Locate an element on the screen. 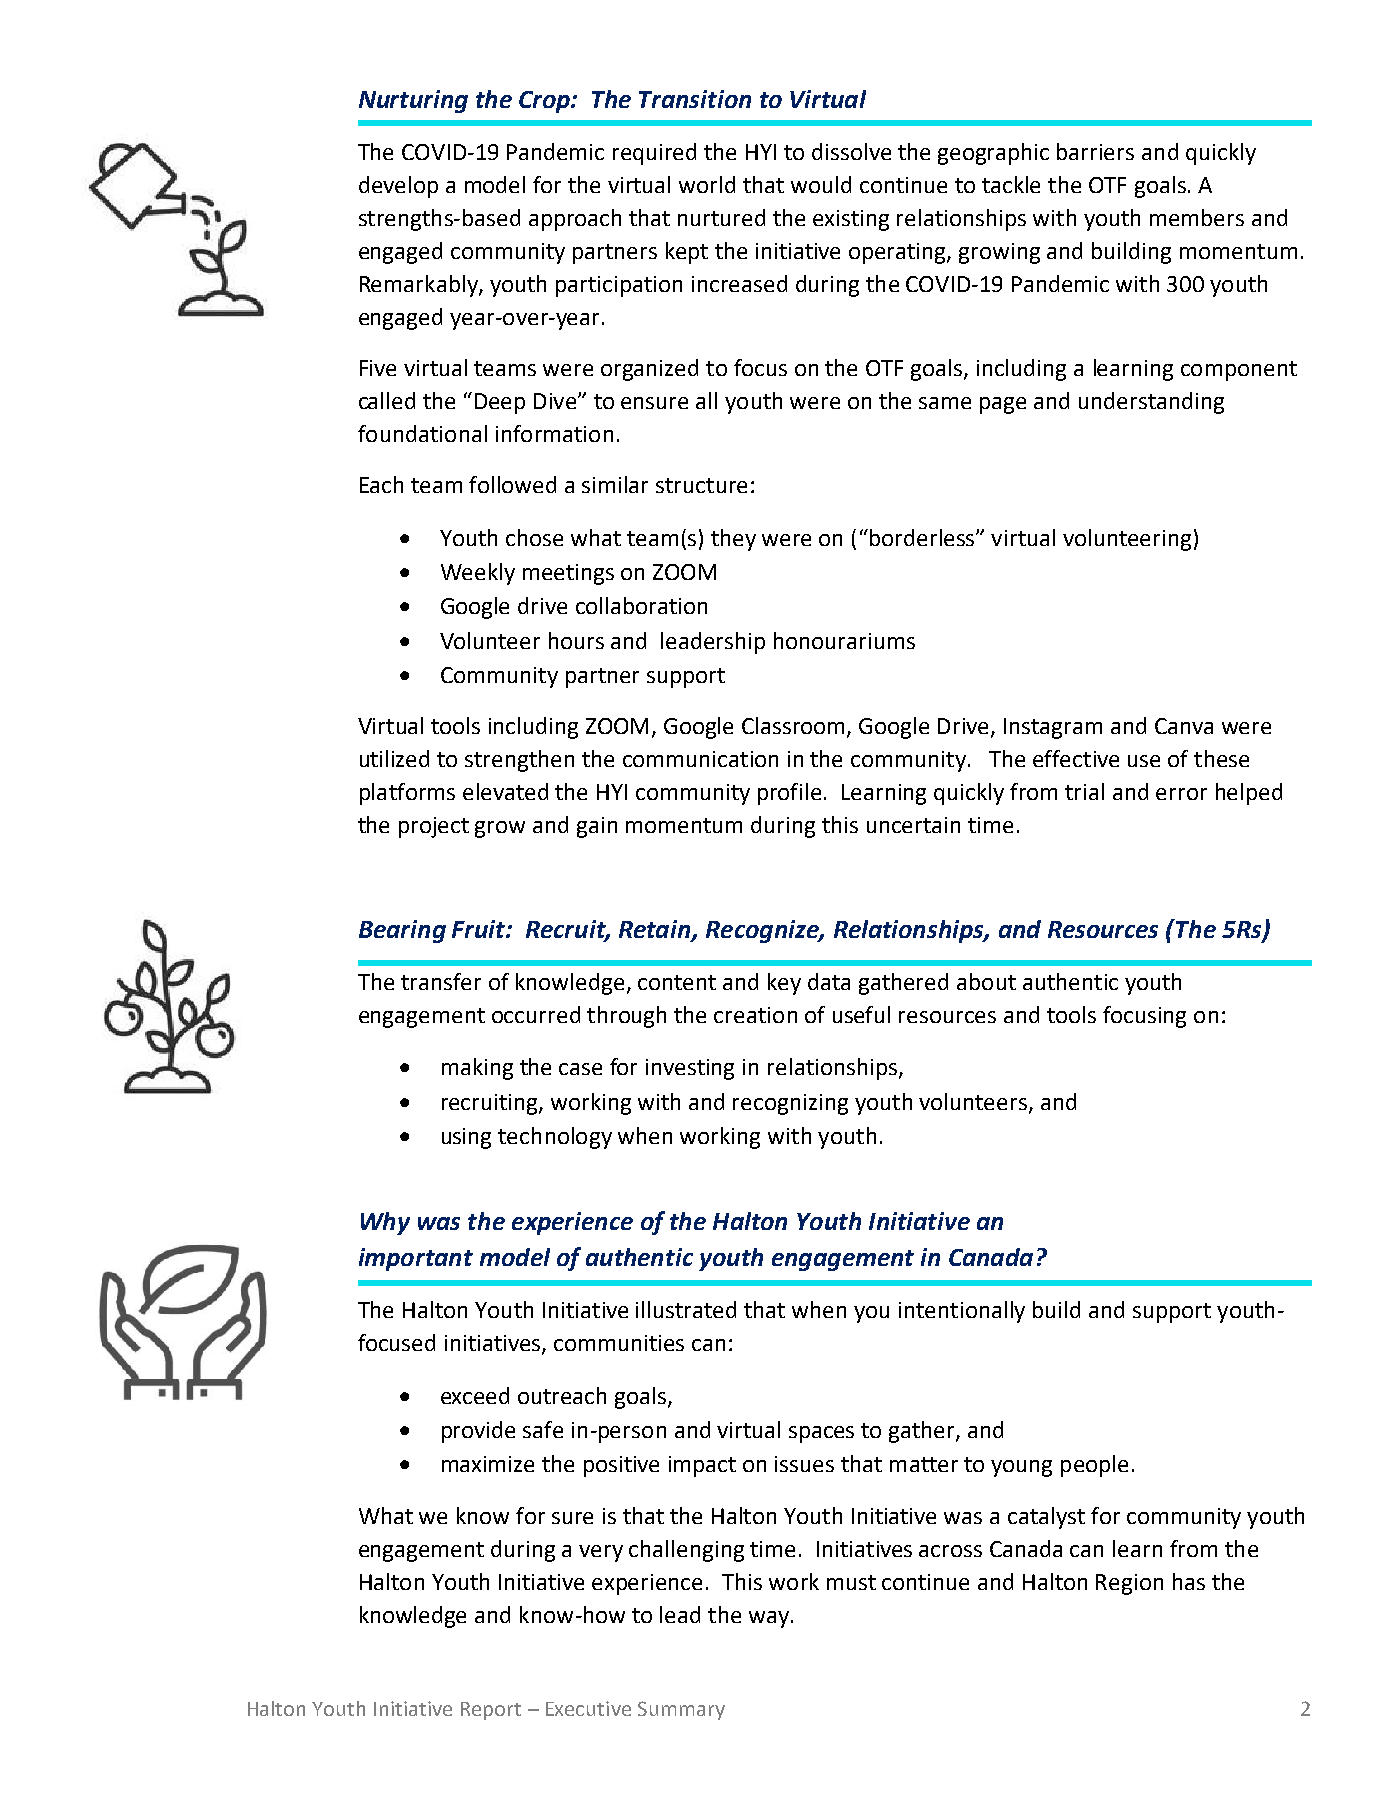 This screenshot has height=1803, width=1393. way is located at coordinates (769, 1619).
